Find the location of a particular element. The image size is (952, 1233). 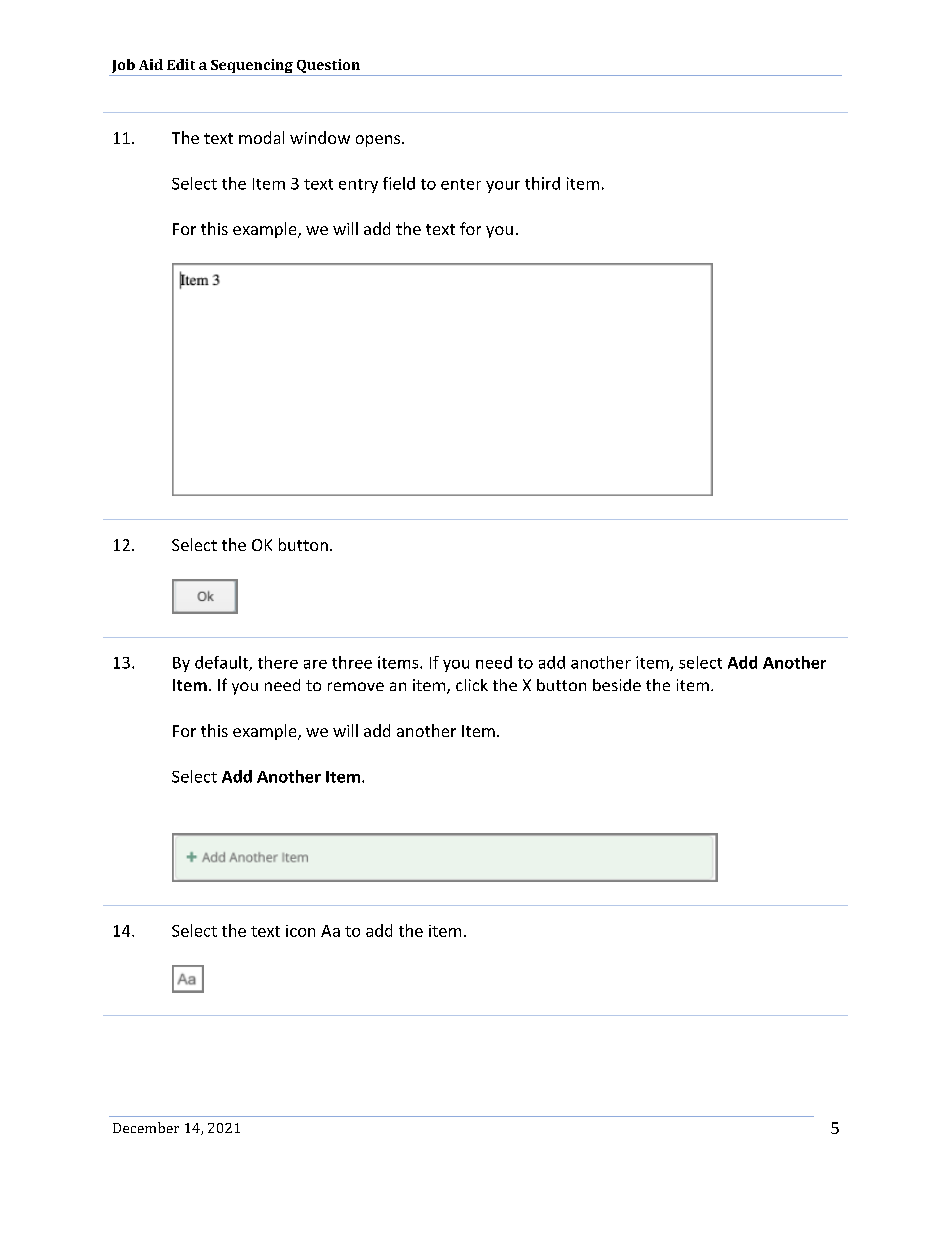

opens is located at coordinates (379, 141).
